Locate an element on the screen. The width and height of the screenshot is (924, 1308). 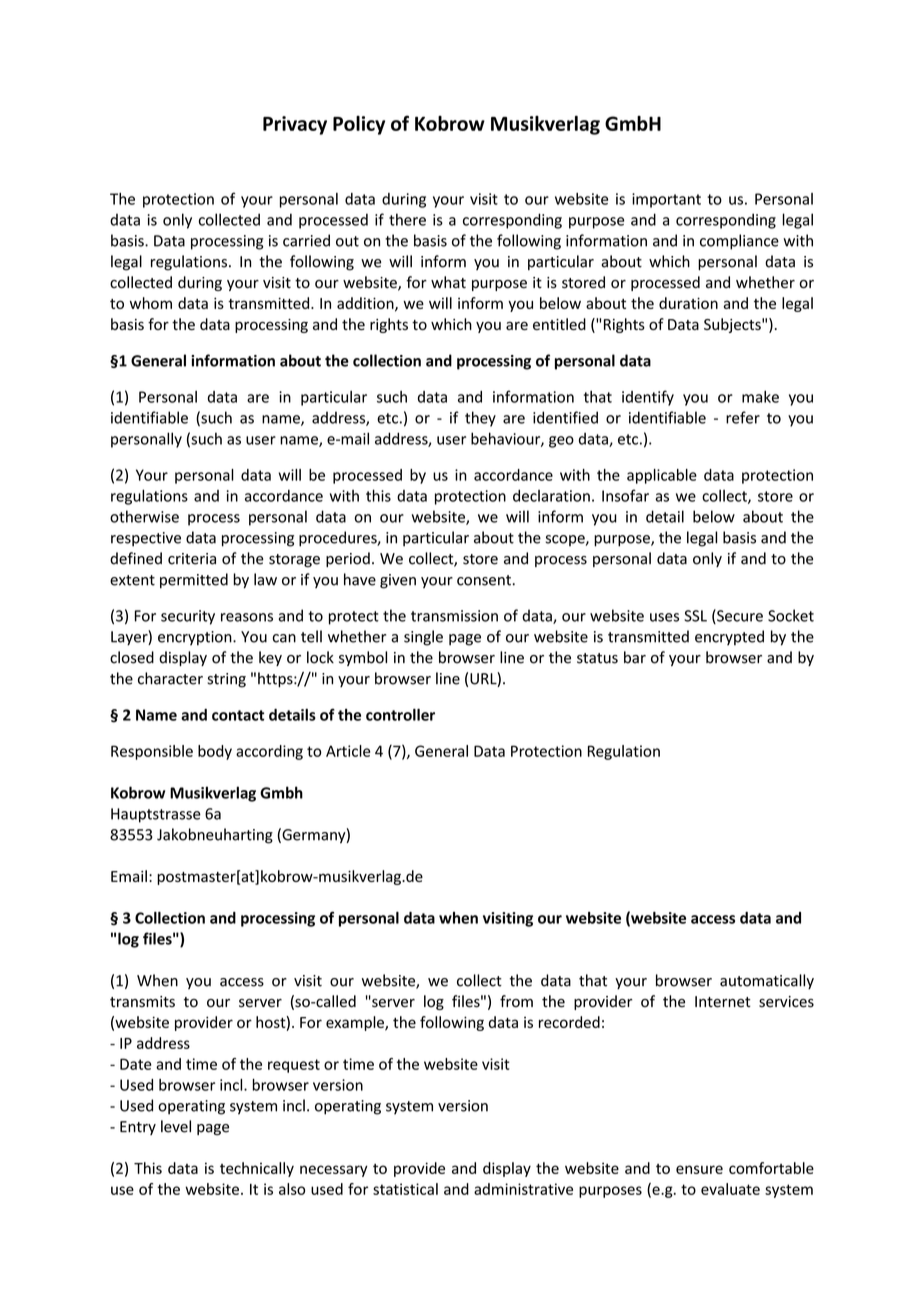
single is located at coordinates (423, 638).
